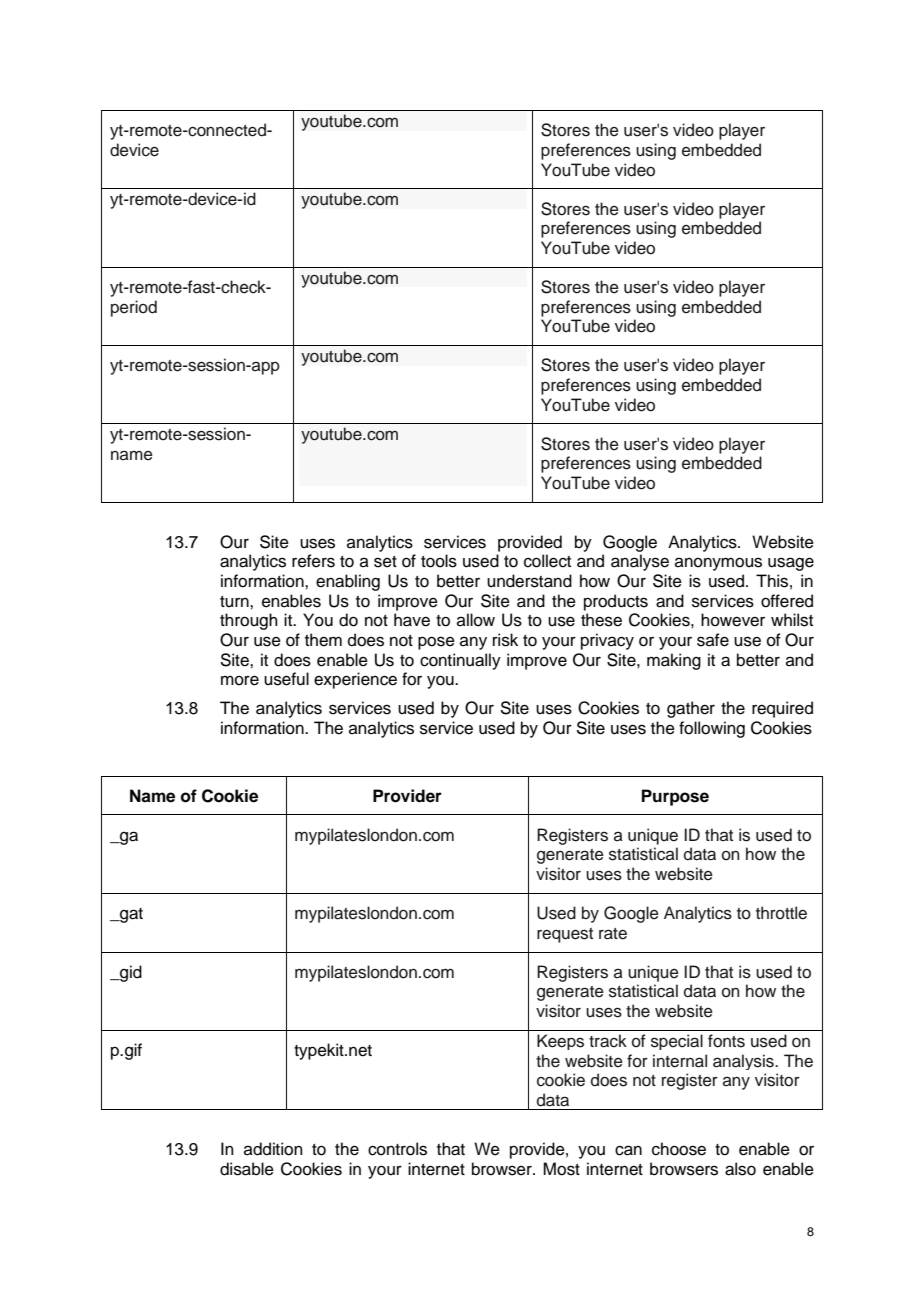 This document has height=1307, width=924. I want to click on continually, so click(460, 661).
